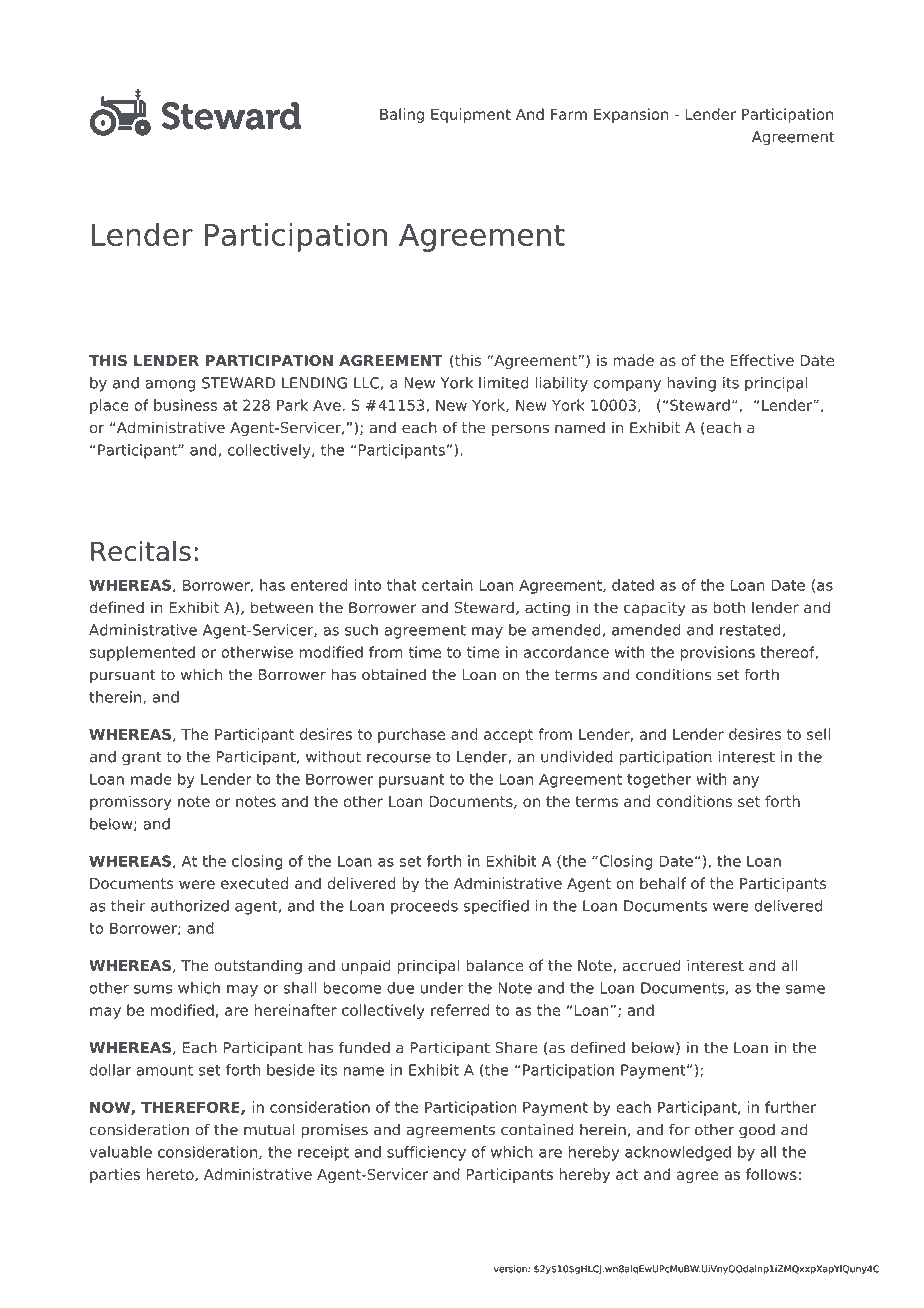  Describe the element at coordinates (718, 653) in the page. I see `provisions` at that location.
